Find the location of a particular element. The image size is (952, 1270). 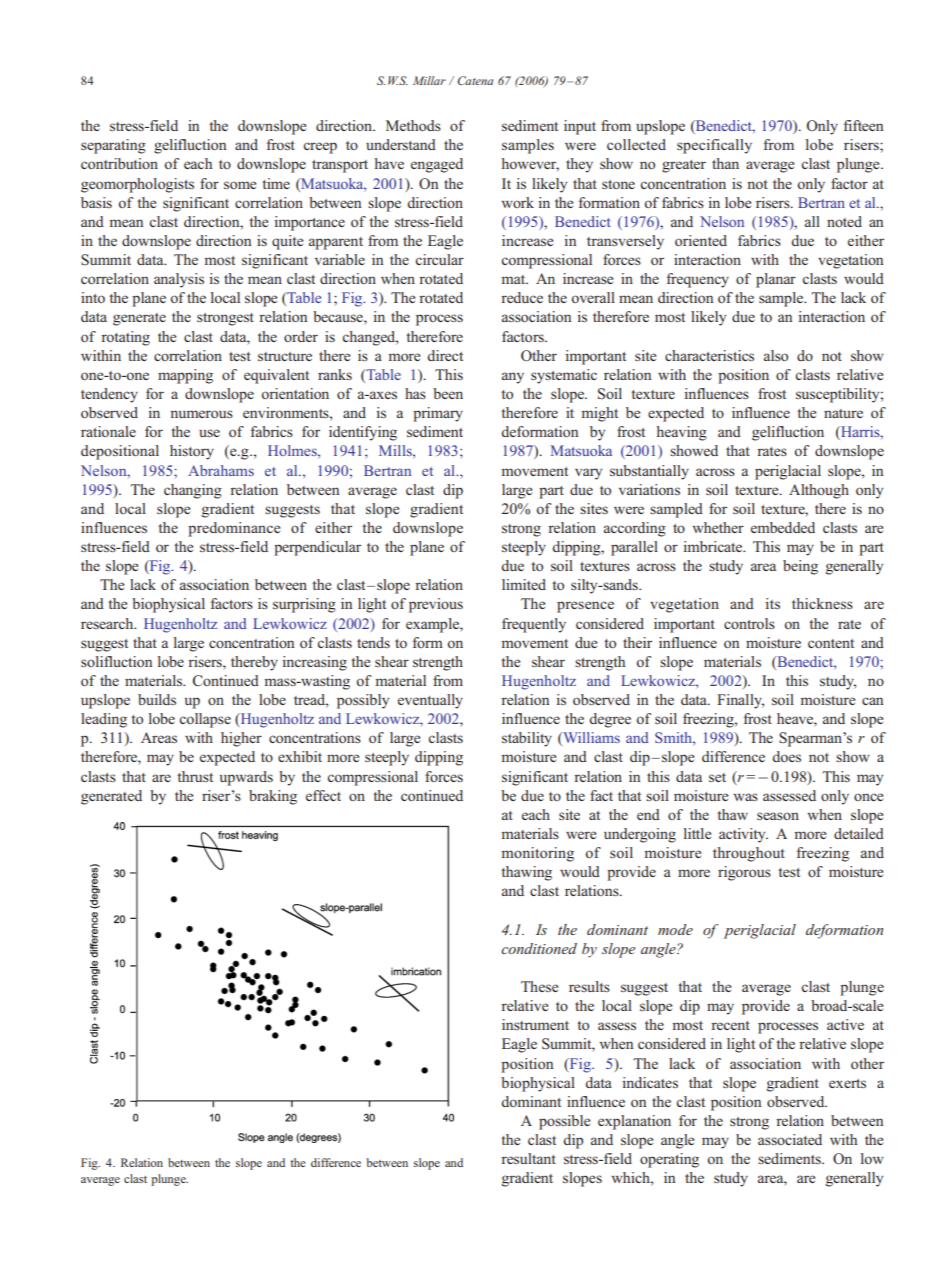

Millar is located at coordinates (429, 80).
